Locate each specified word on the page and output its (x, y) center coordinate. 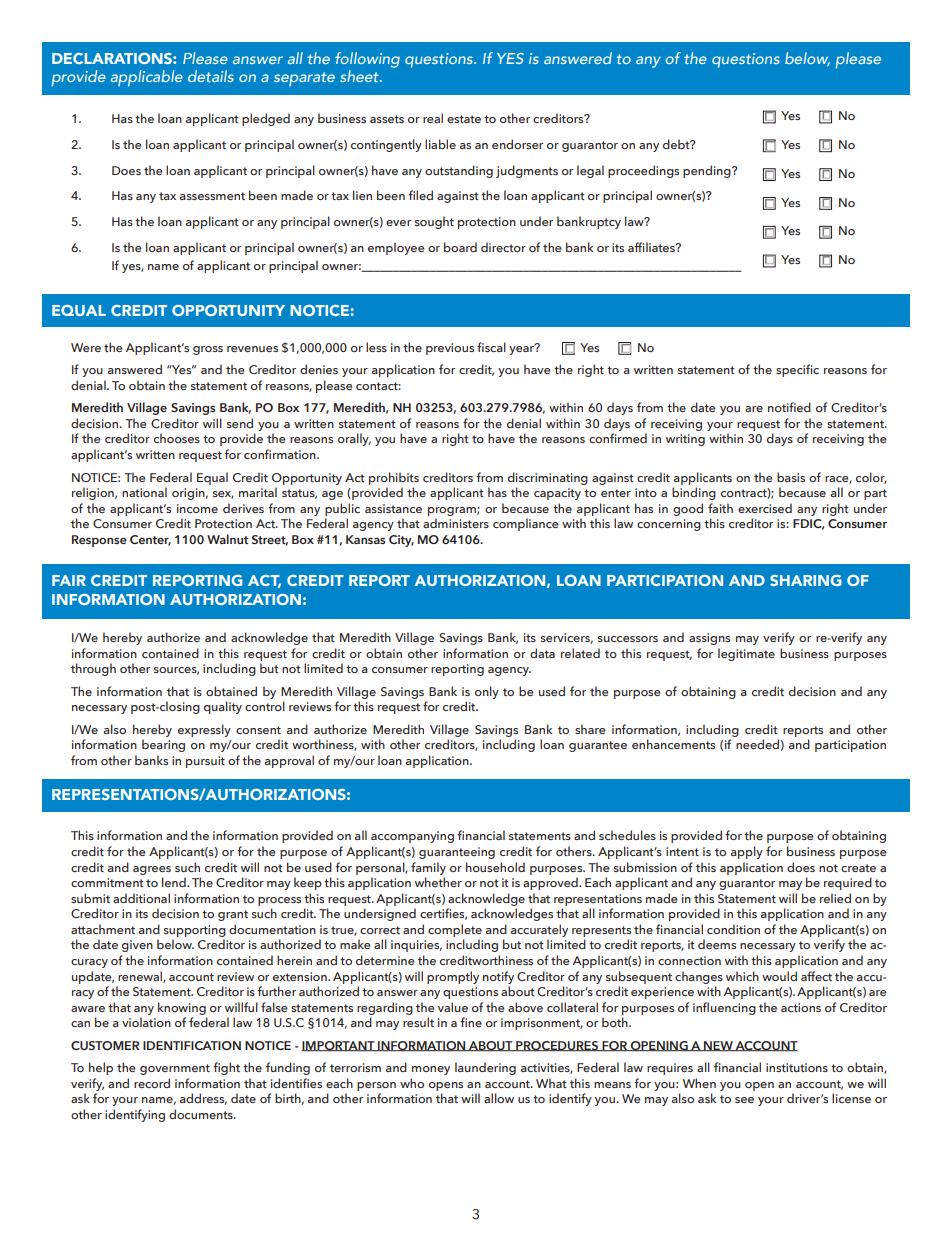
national (144, 492)
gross (208, 350)
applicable (147, 78)
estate (464, 119)
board (460, 247)
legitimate (746, 654)
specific (797, 370)
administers (456, 523)
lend (175, 882)
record (152, 1083)
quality (223, 707)
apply (747, 852)
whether (438, 882)
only (487, 692)
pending (708, 171)
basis (791, 477)
